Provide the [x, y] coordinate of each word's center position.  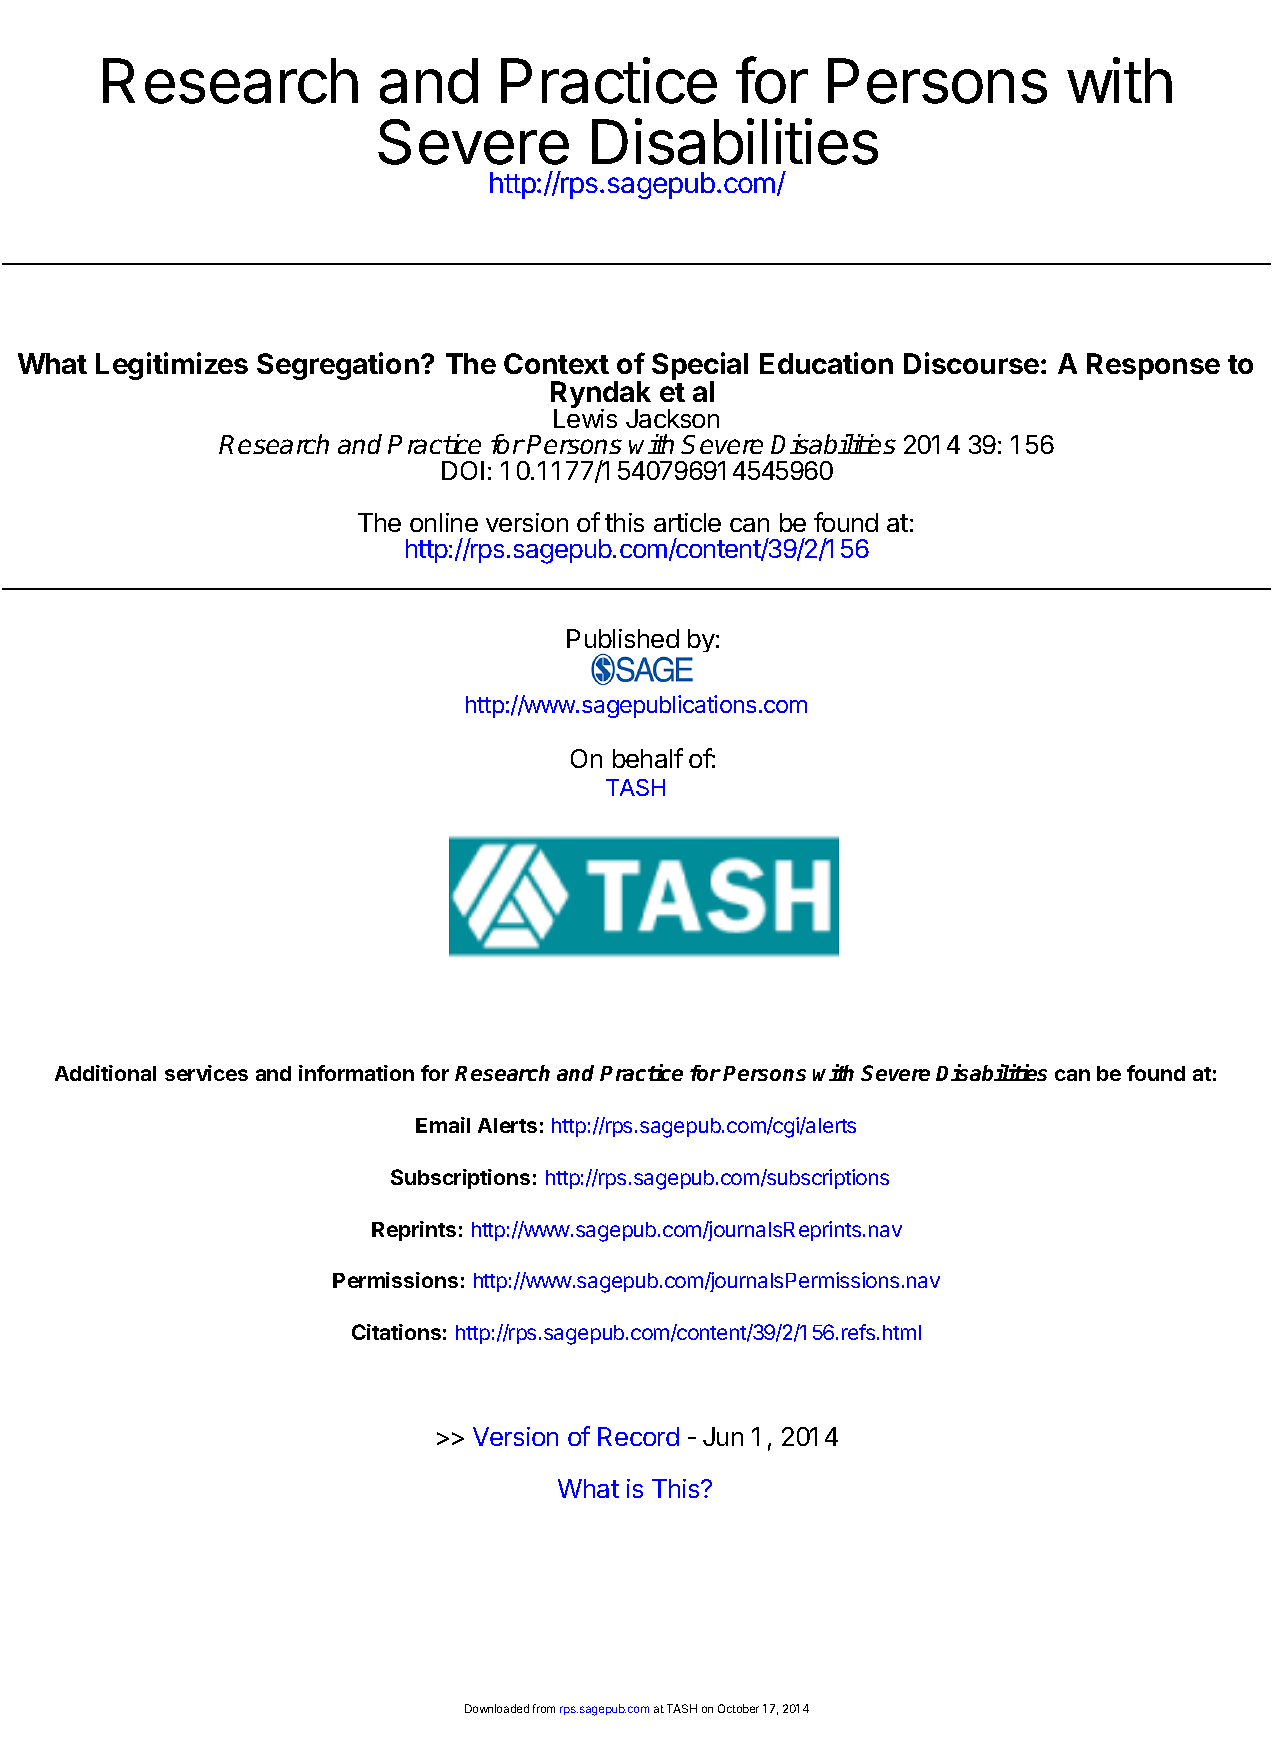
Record [638, 1436]
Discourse [971, 363]
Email [443, 1125]
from [544, 1708]
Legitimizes [172, 366]
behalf [648, 758]
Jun [723, 1436]
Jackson [672, 418]
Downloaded [497, 1708]
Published [623, 638]
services [206, 1073]
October [738, 1708]
